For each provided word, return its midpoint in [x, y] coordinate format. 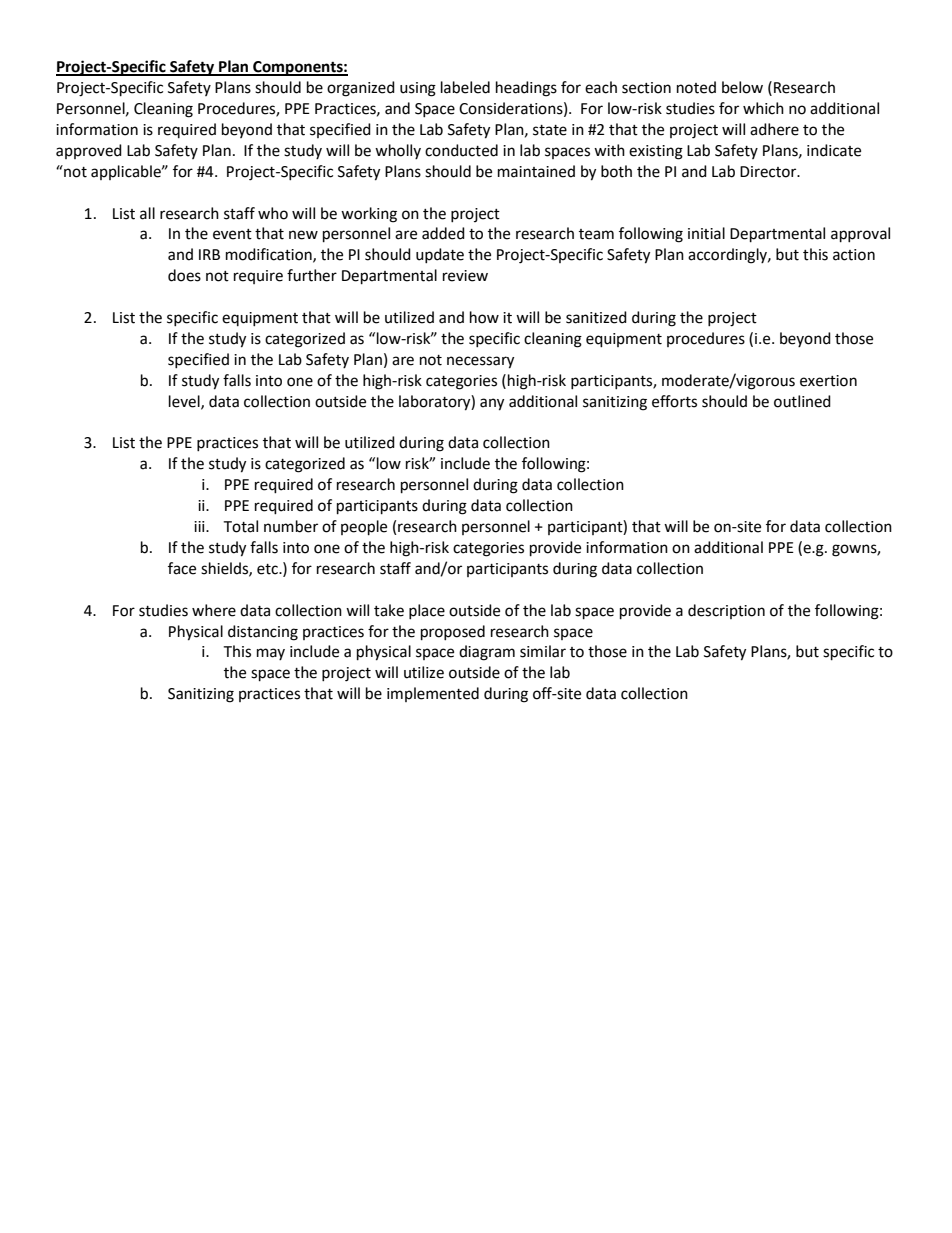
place [427, 611]
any [492, 404]
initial [706, 233]
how [484, 317]
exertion [828, 381]
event [232, 234]
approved [89, 151]
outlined [802, 401]
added [443, 233]
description [726, 611]
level [185, 402]
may [271, 654]
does [184, 275]
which [763, 108]
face [182, 568]
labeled [465, 87]
